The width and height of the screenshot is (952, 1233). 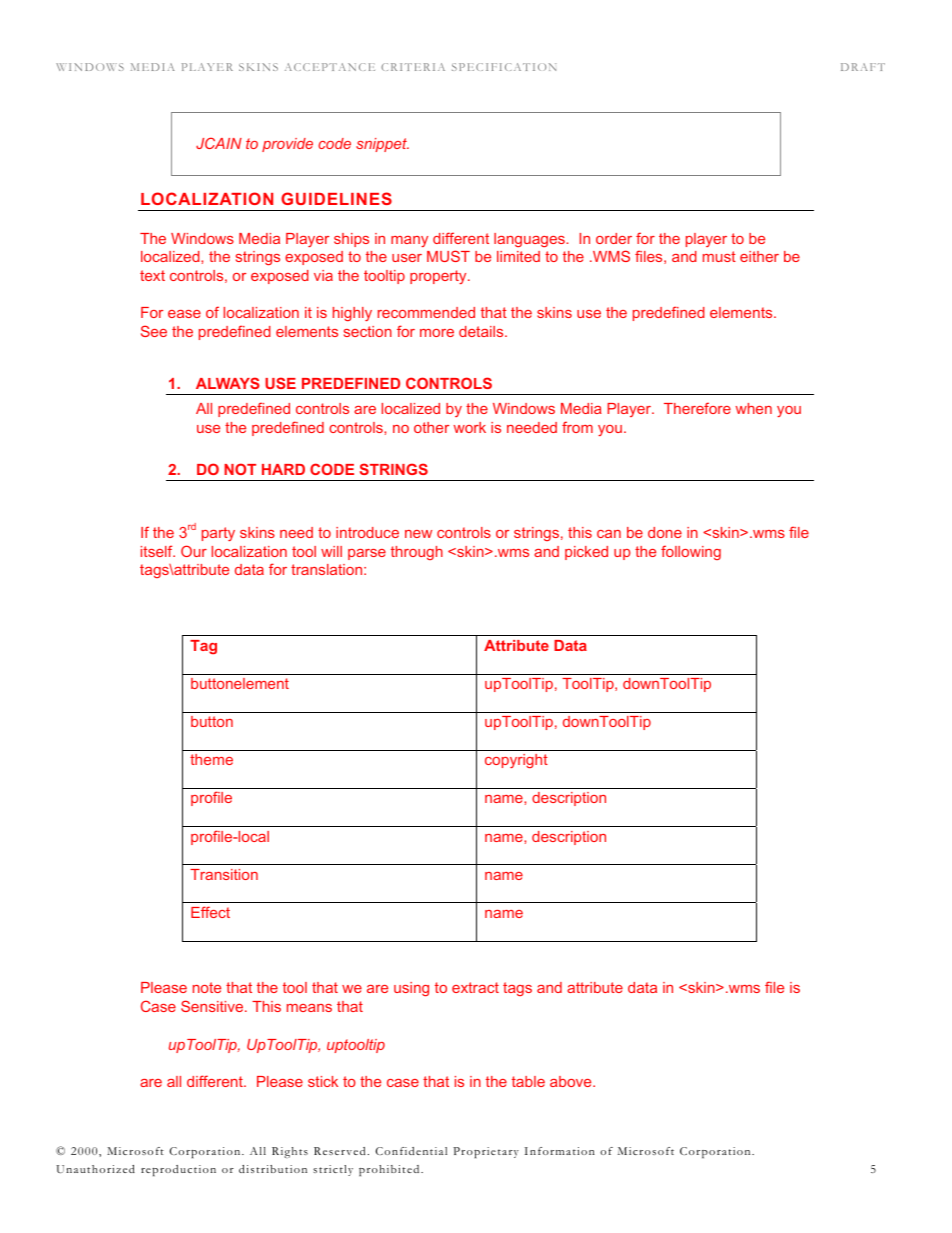 What do you see at coordinates (486, 1152) in the screenshot?
I see `Proprietary` at bounding box center [486, 1152].
